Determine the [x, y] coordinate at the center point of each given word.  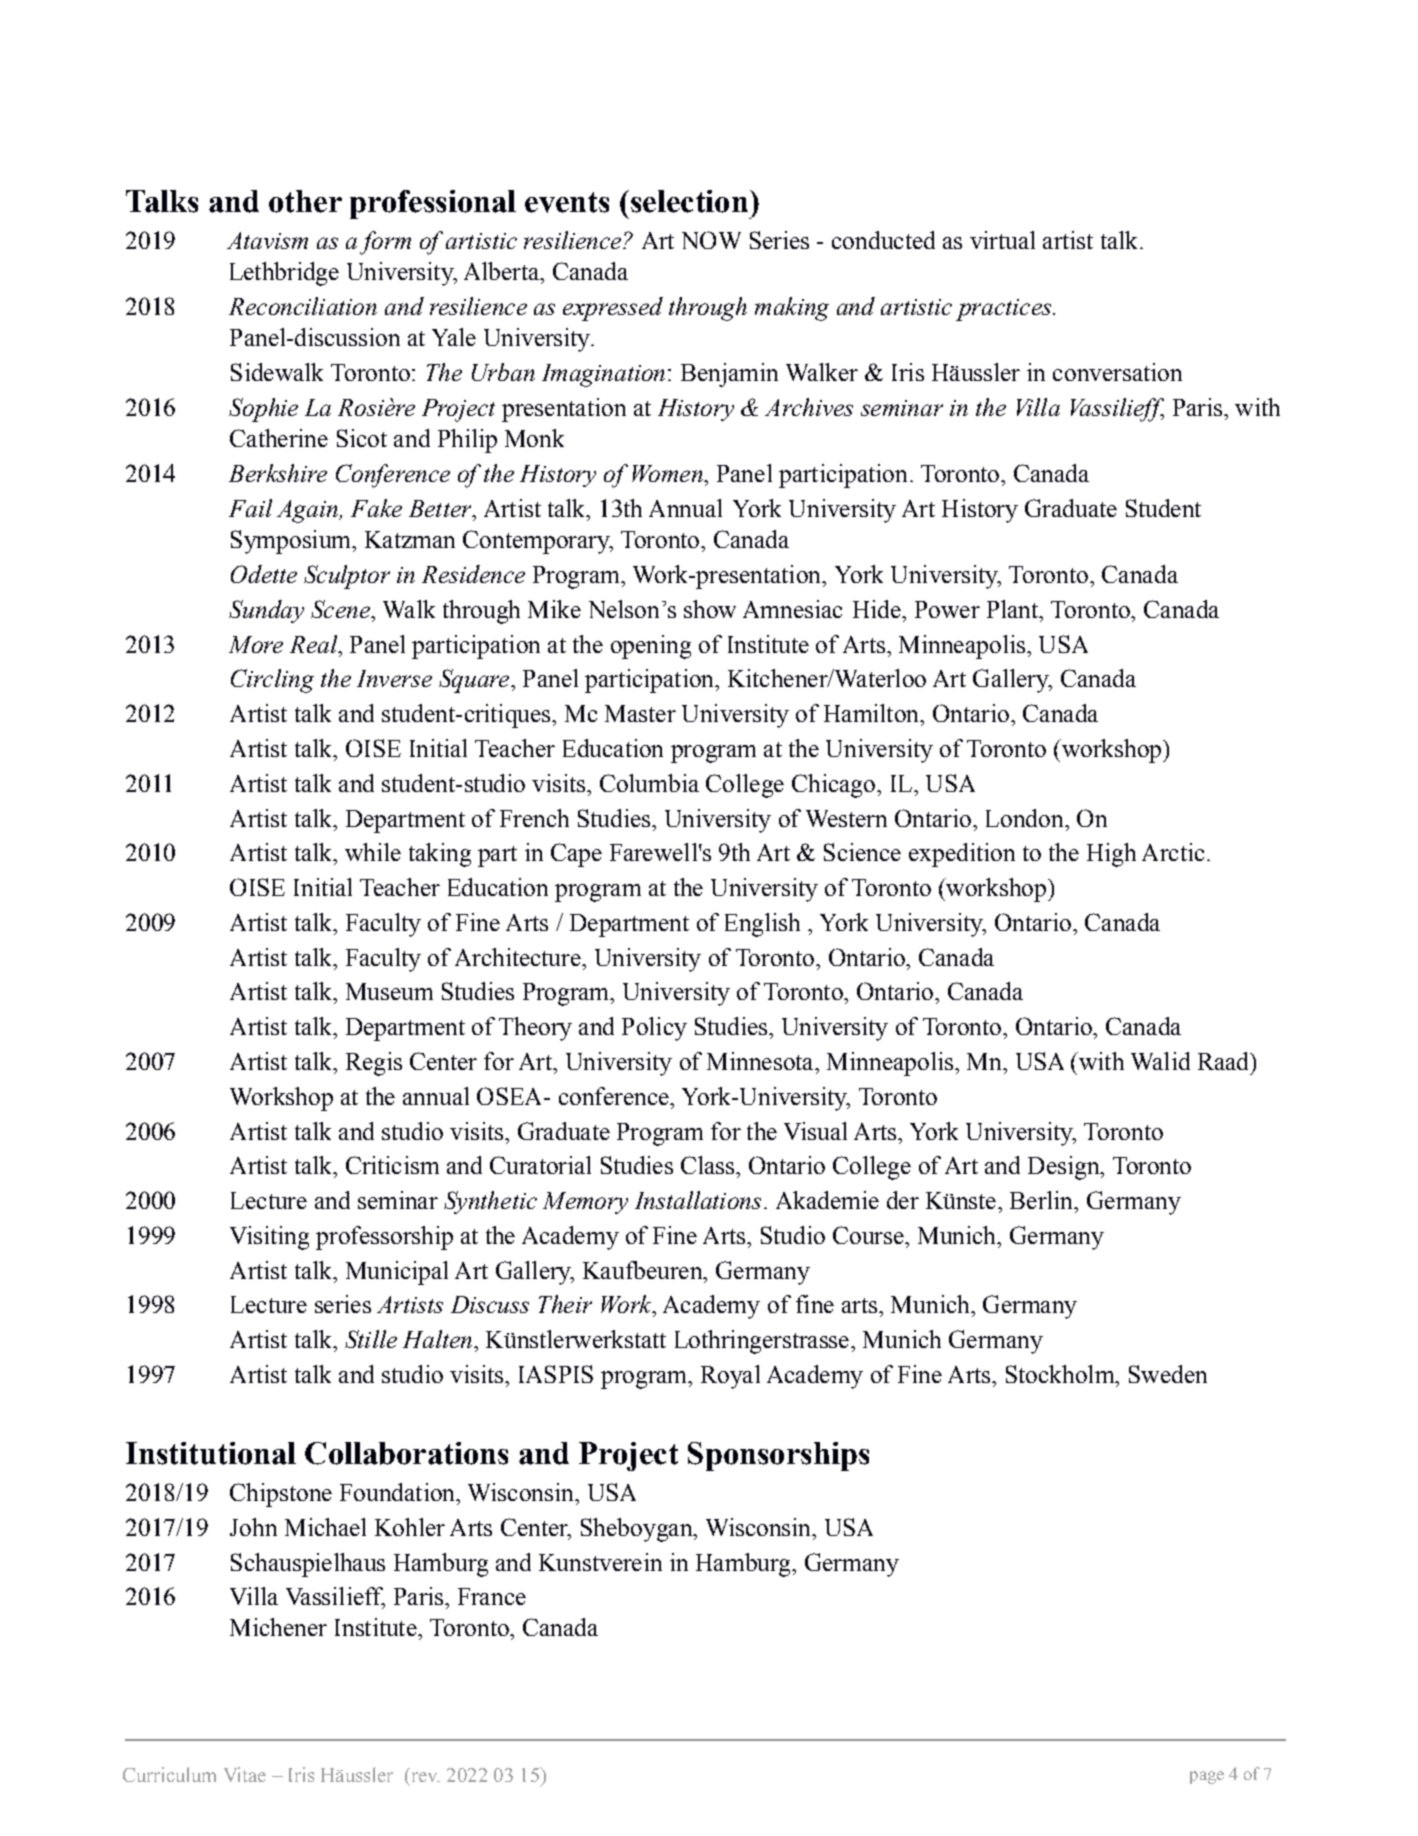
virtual [1002, 240]
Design [1065, 1168]
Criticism [392, 1165]
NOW [711, 240]
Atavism [267, 240]
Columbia [649, 783]
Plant [1013, 609]
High [1111, 855]
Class [709, 1165]
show [710, 609]
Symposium [292, 542]
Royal [730, 1377]
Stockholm [1061, 1374]
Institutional [211, 1453]
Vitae [245, 1774]
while [373, 852]
